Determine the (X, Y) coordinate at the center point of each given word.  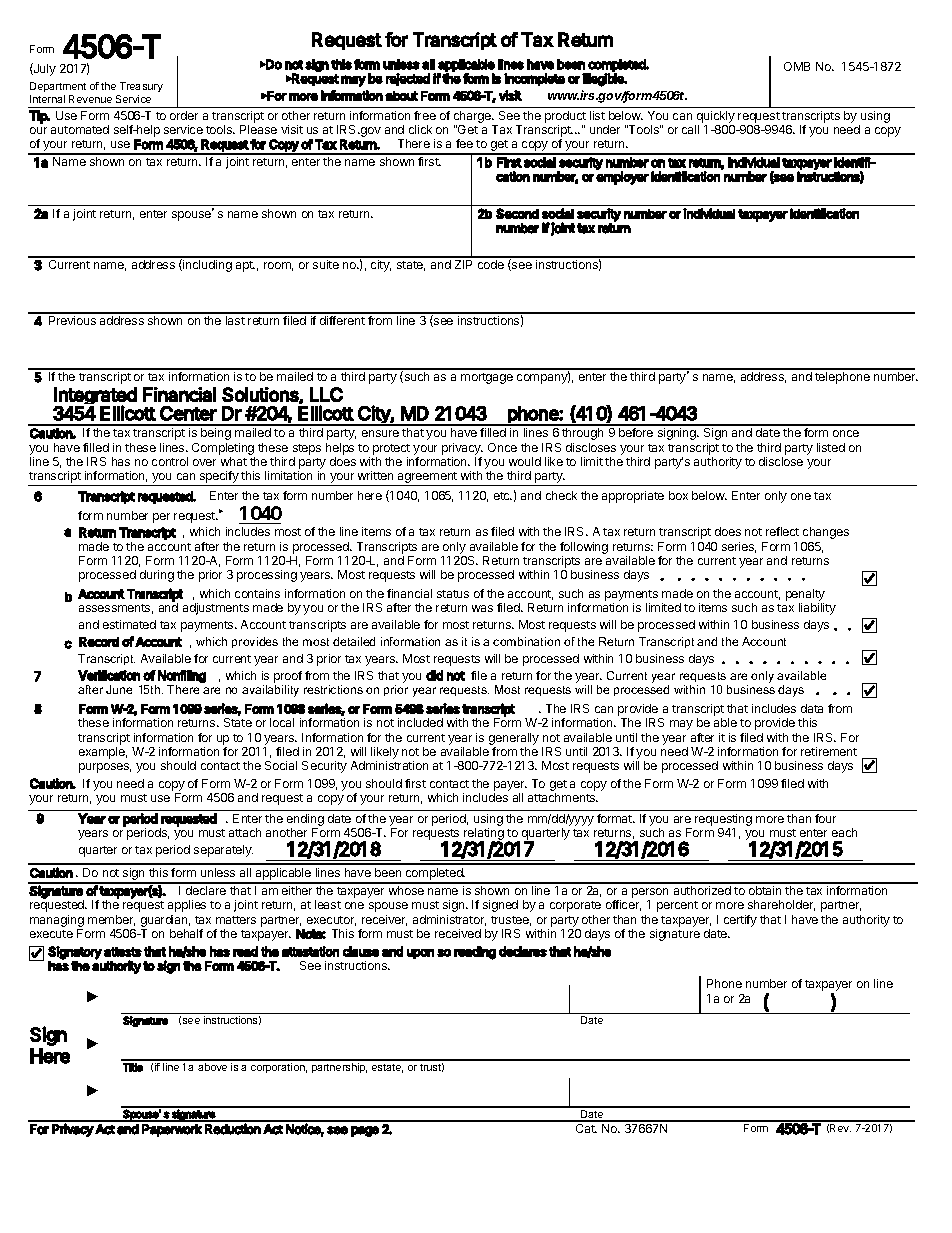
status (453, 594)
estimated (129, 624)
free (425, 115)
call (690, 129)
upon (420, 954)
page (365, 1131)
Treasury (140, 89)
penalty (805, 596)
